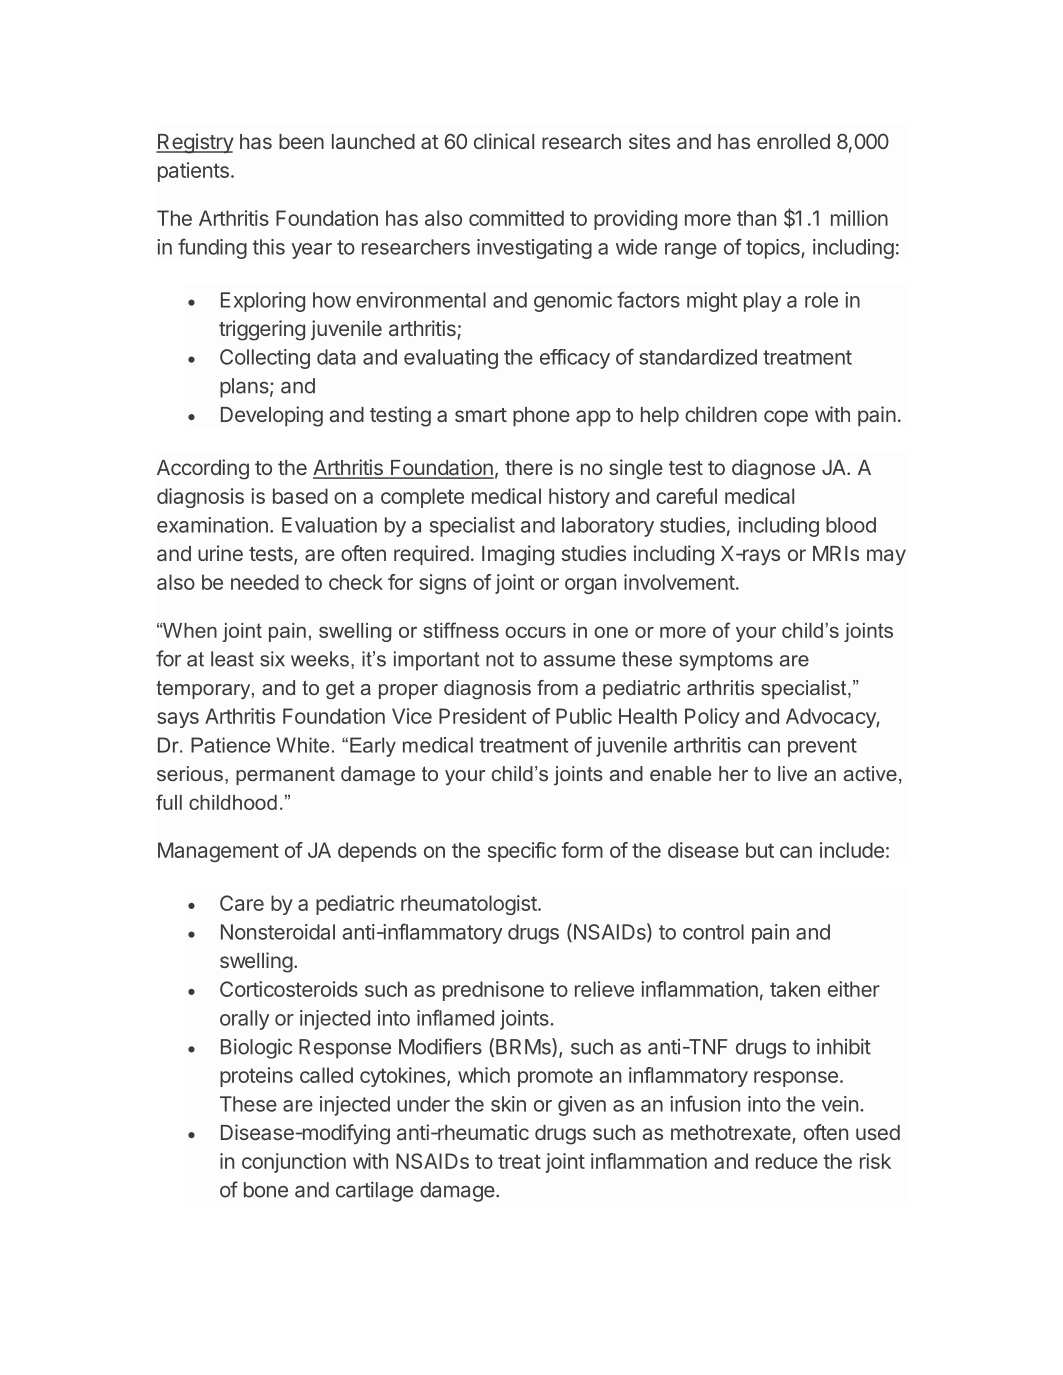 Image resolution: width=1063 pixels, height=1375 pixels. I want to click on there, so click(529, 467).
